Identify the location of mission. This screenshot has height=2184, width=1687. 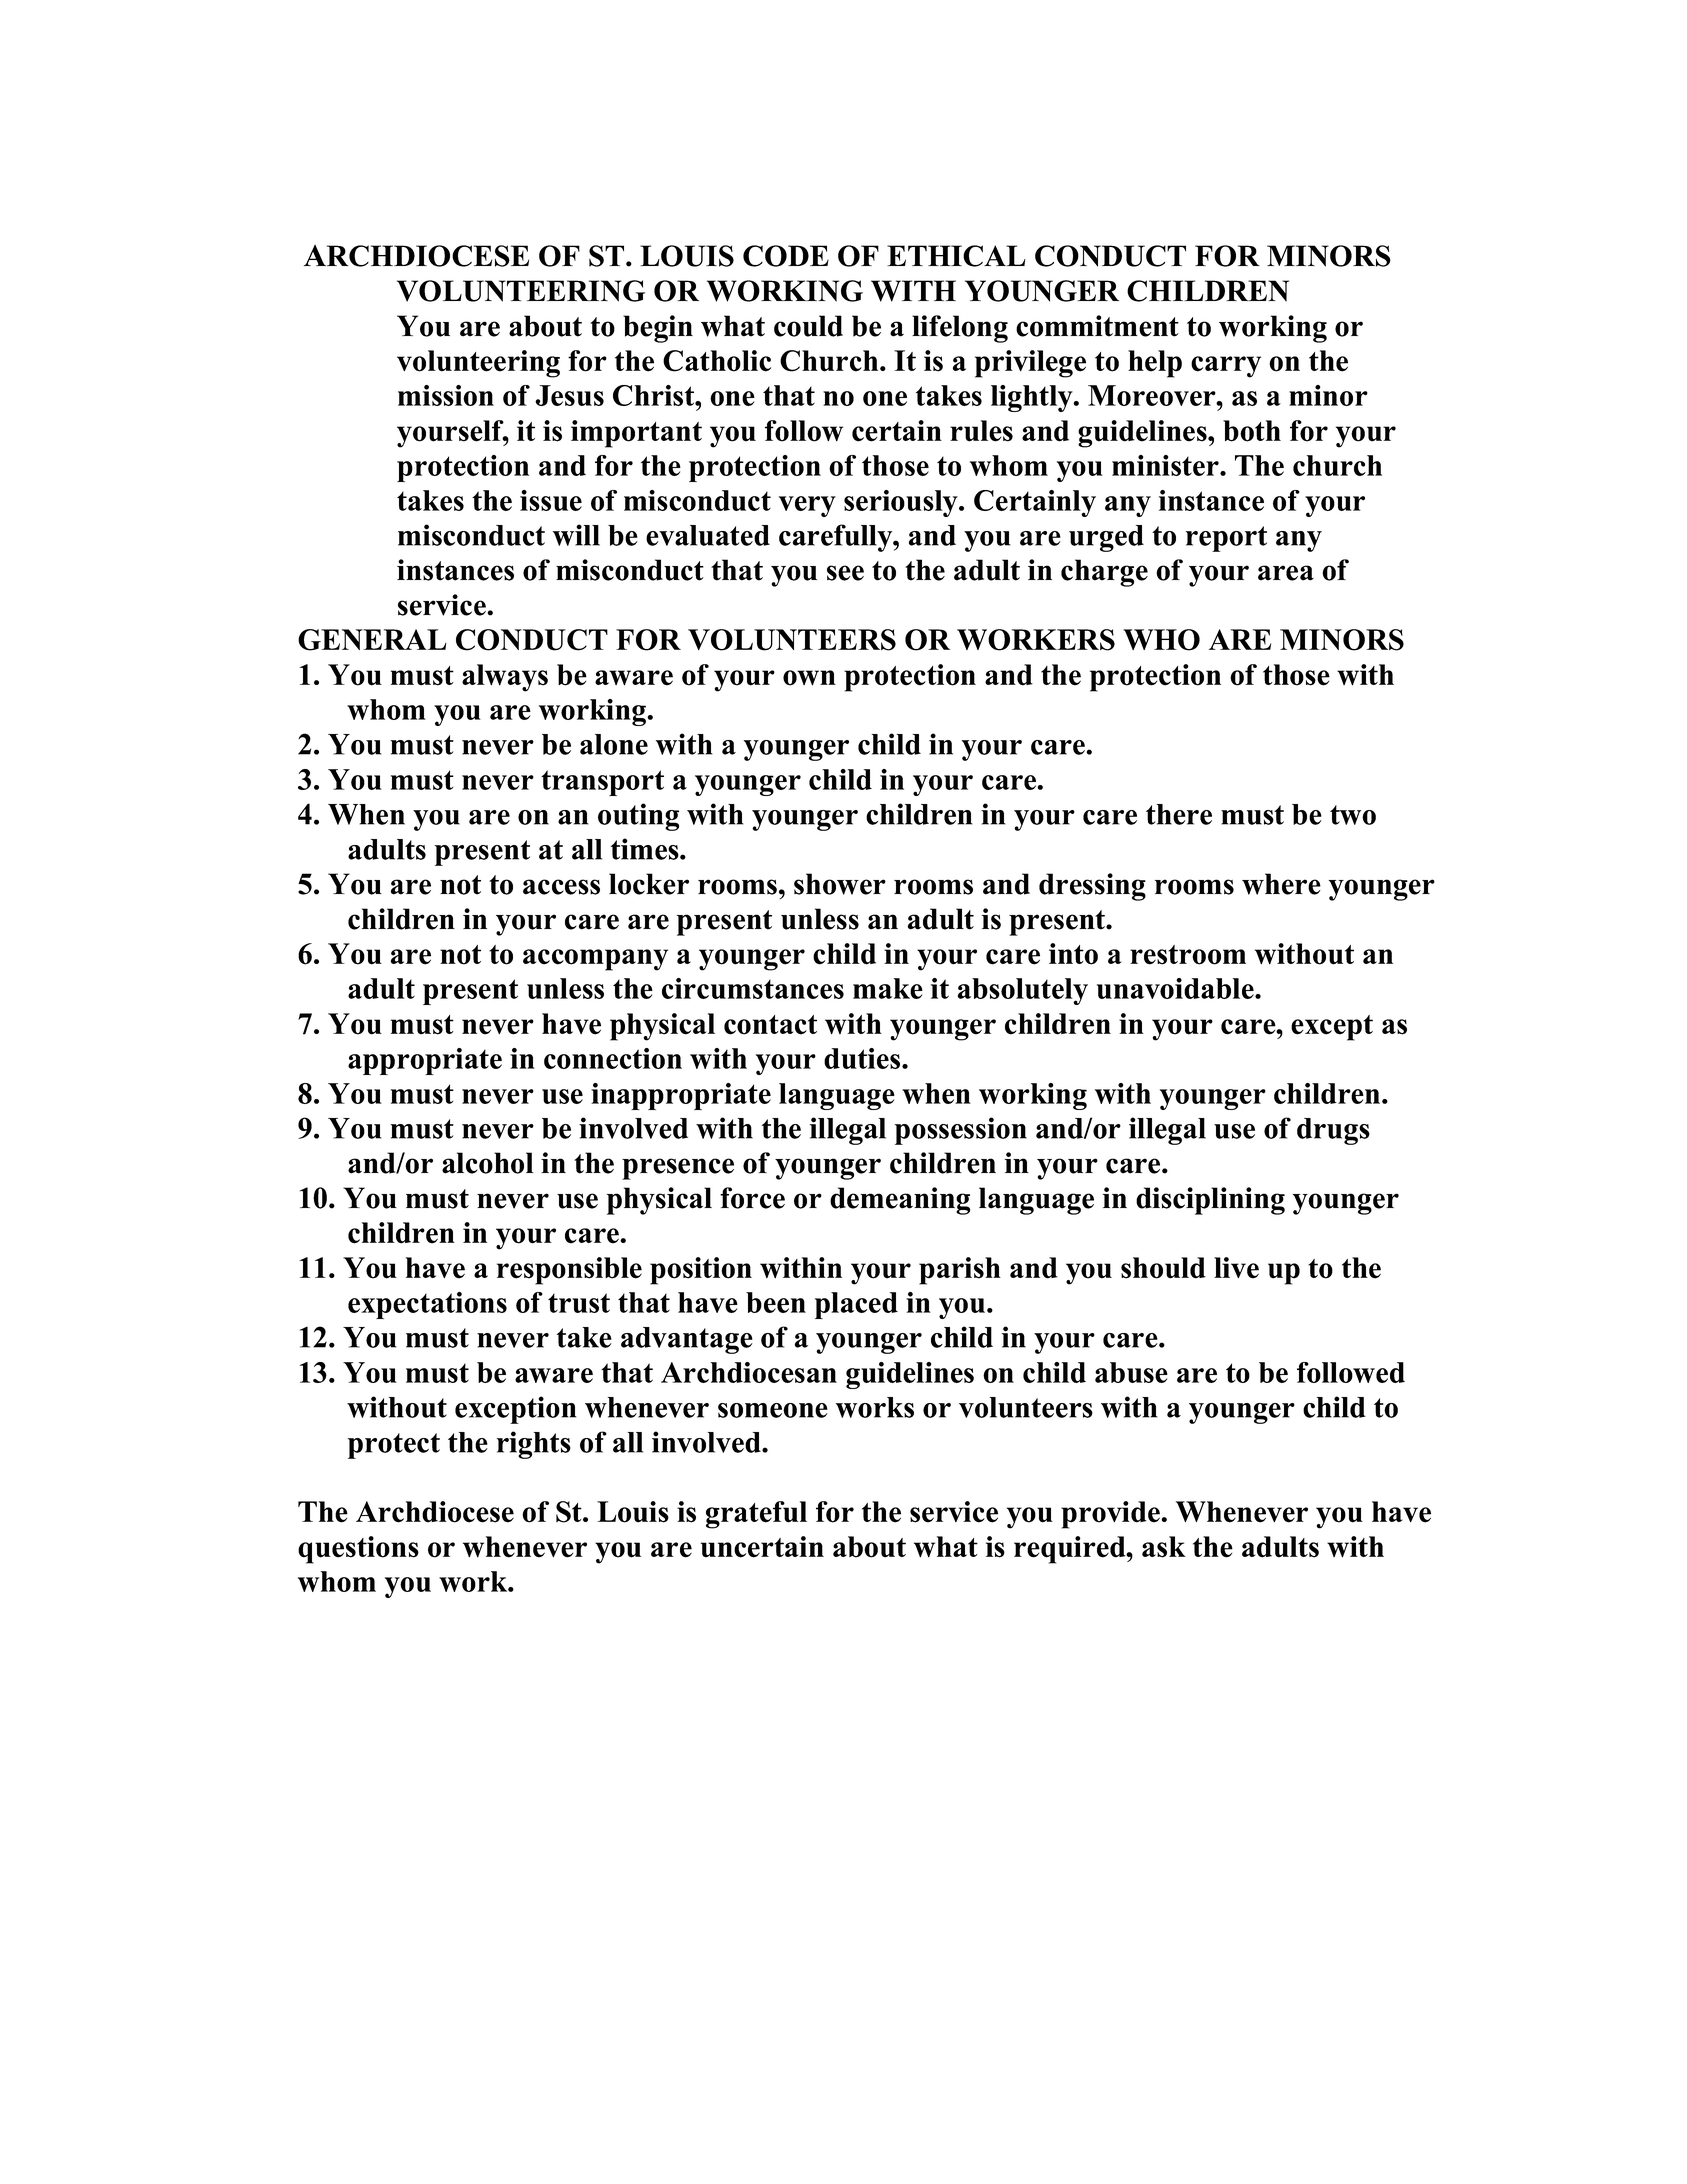
(446, 395).
